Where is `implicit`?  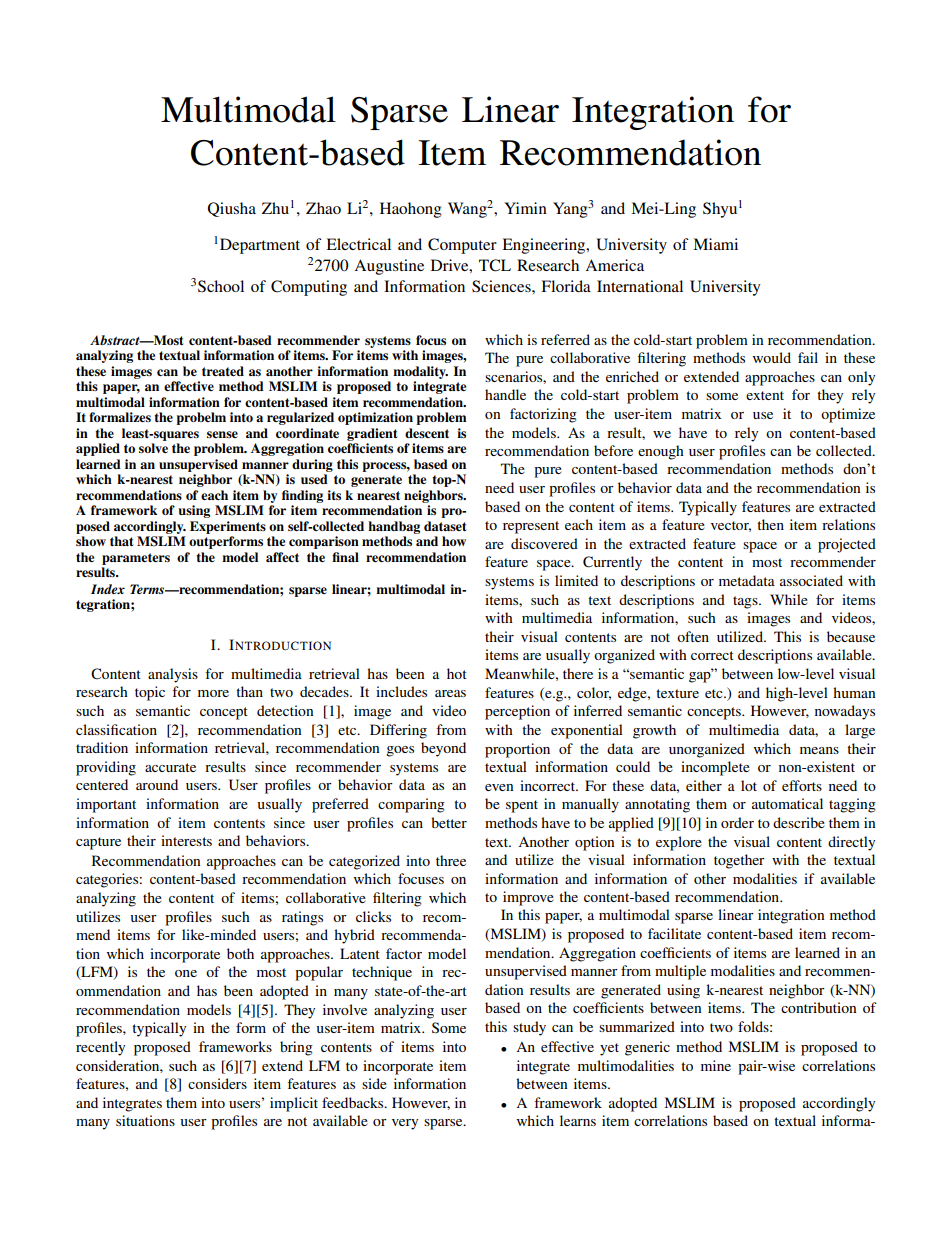
implicit is located at coordinates (294, 1104).
